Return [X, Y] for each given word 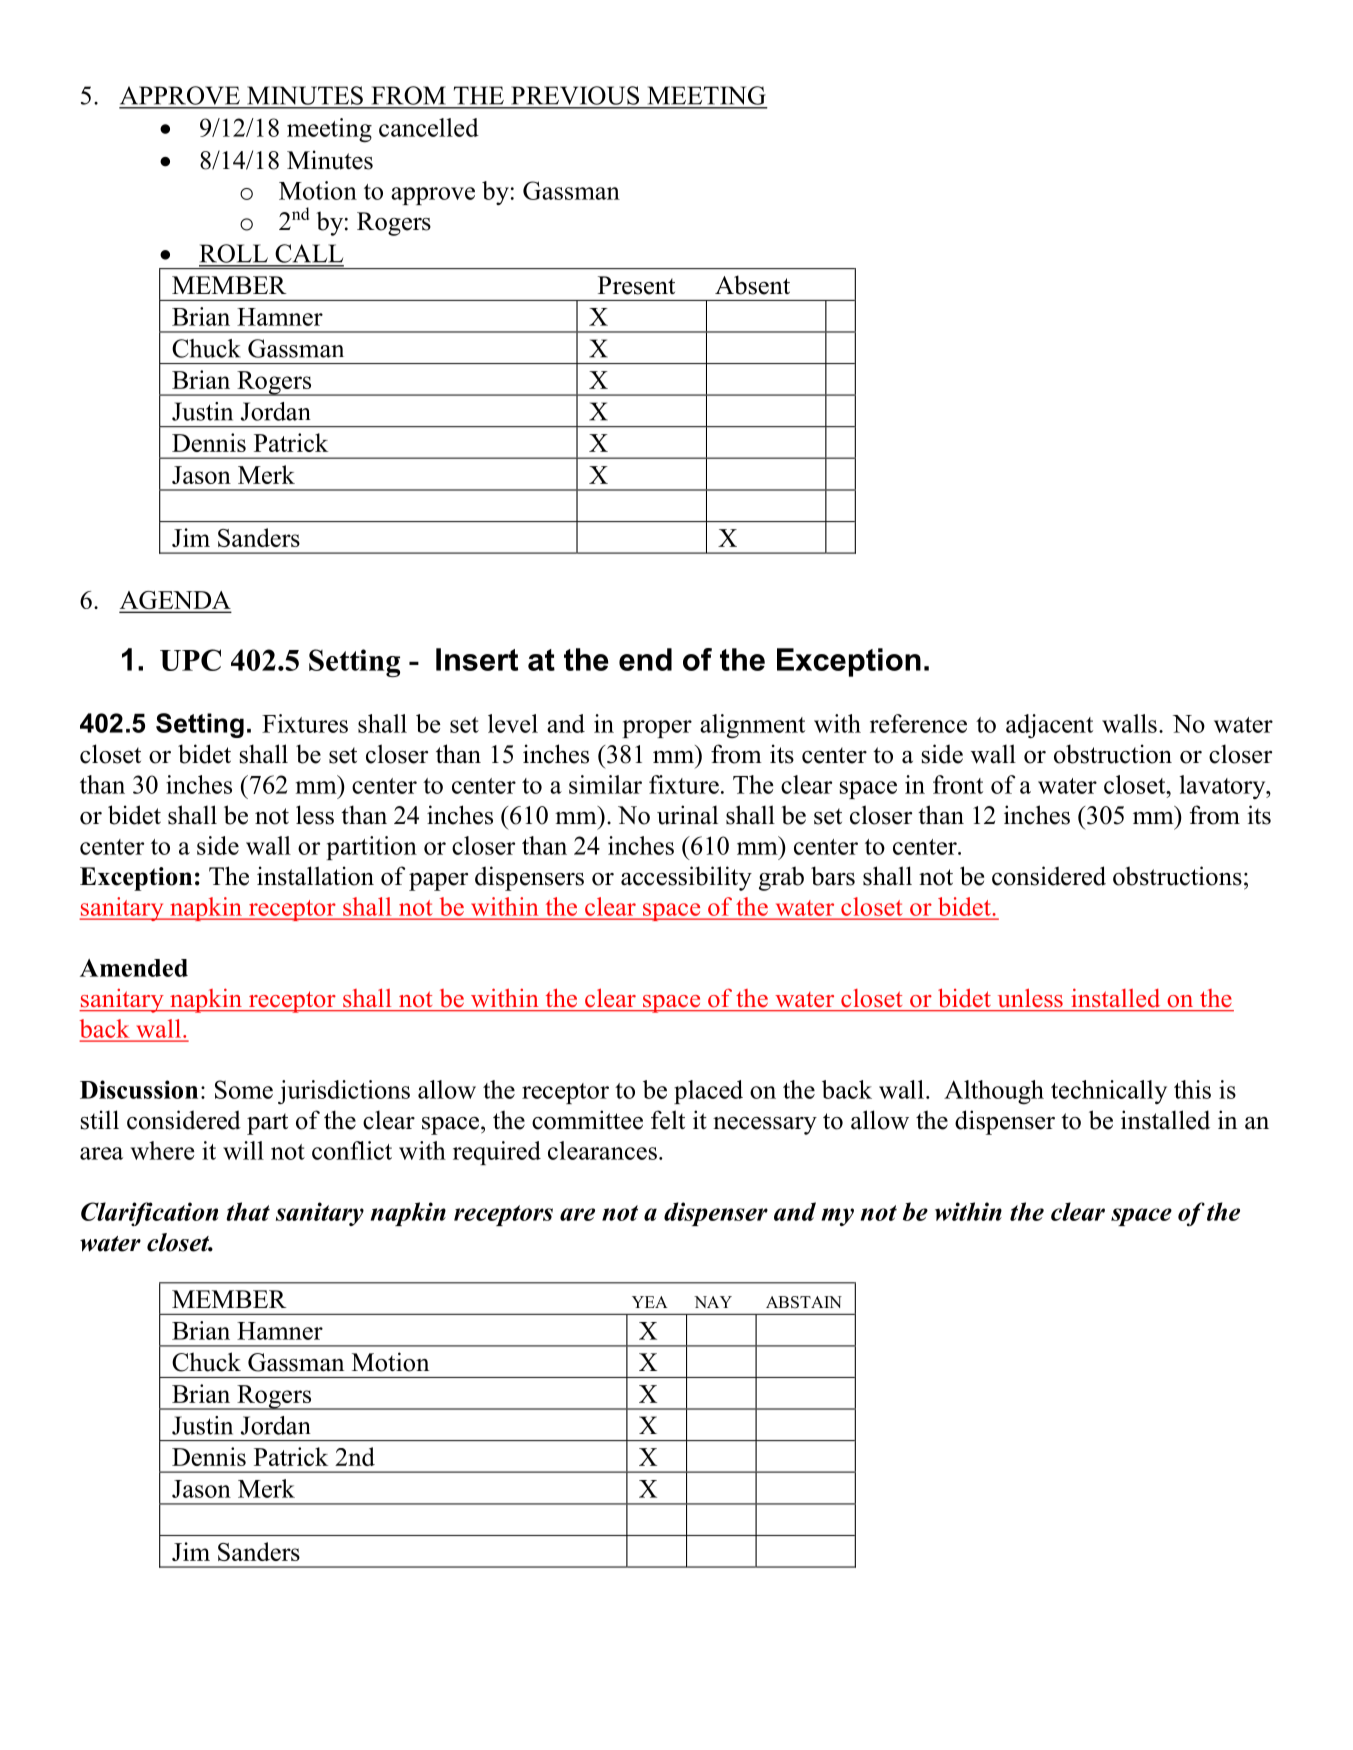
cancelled [429, 127]
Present [636, 285]
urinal [687, 815]
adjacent [1049, 726]
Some [244, 1089]
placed [708, 1092]
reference [918, 723]
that [248, 1211]
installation [315, 876]
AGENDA [175, 601]
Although [994, 1092]
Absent [752, 285]
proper [657, 729]
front [958, 784]
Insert [477, 659]
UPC [190, 660]
